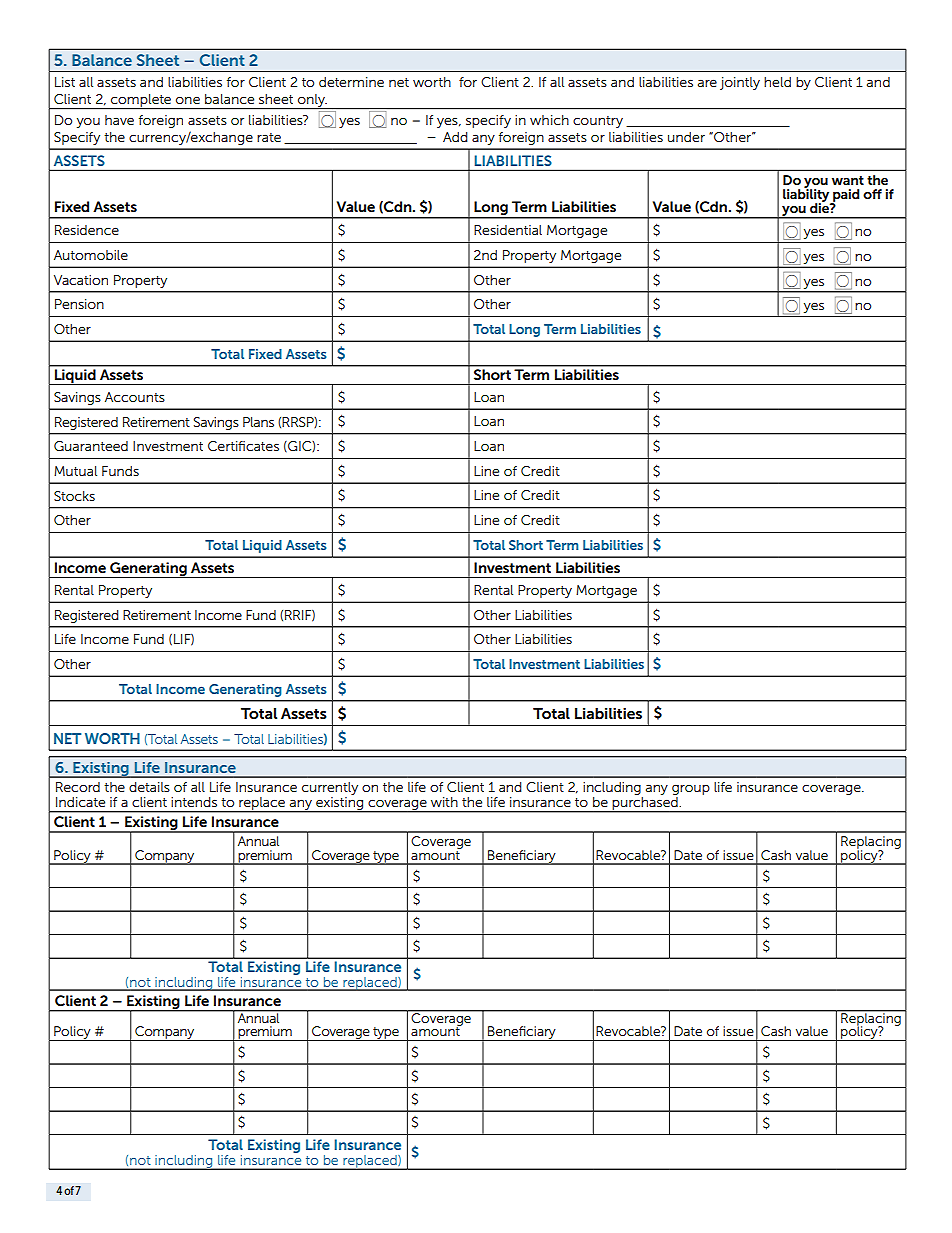  I want to click on Pension, so click(79, 304).
